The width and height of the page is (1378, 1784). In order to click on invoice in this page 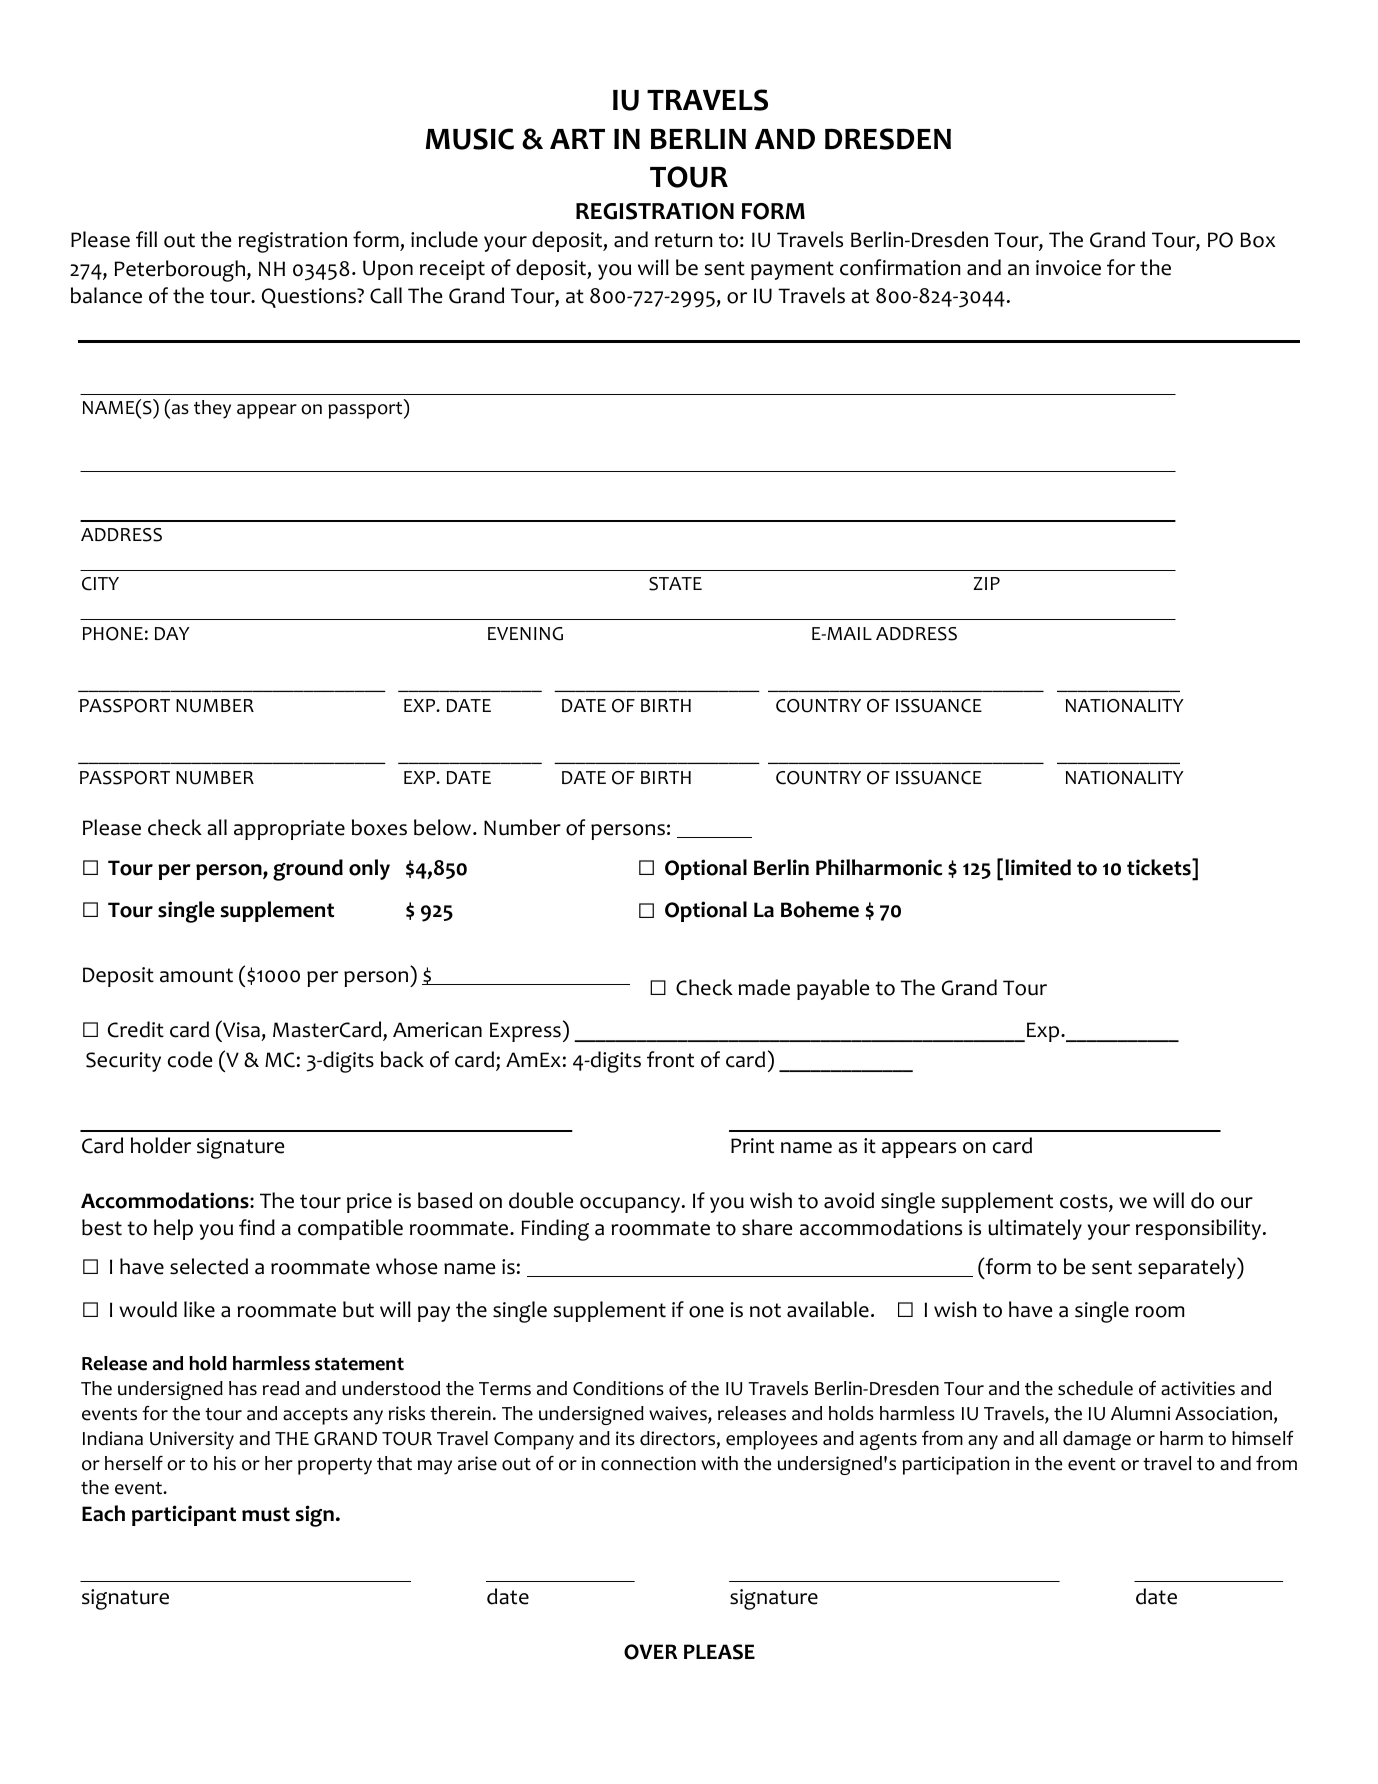, I will do `click(1068, 268)`.
